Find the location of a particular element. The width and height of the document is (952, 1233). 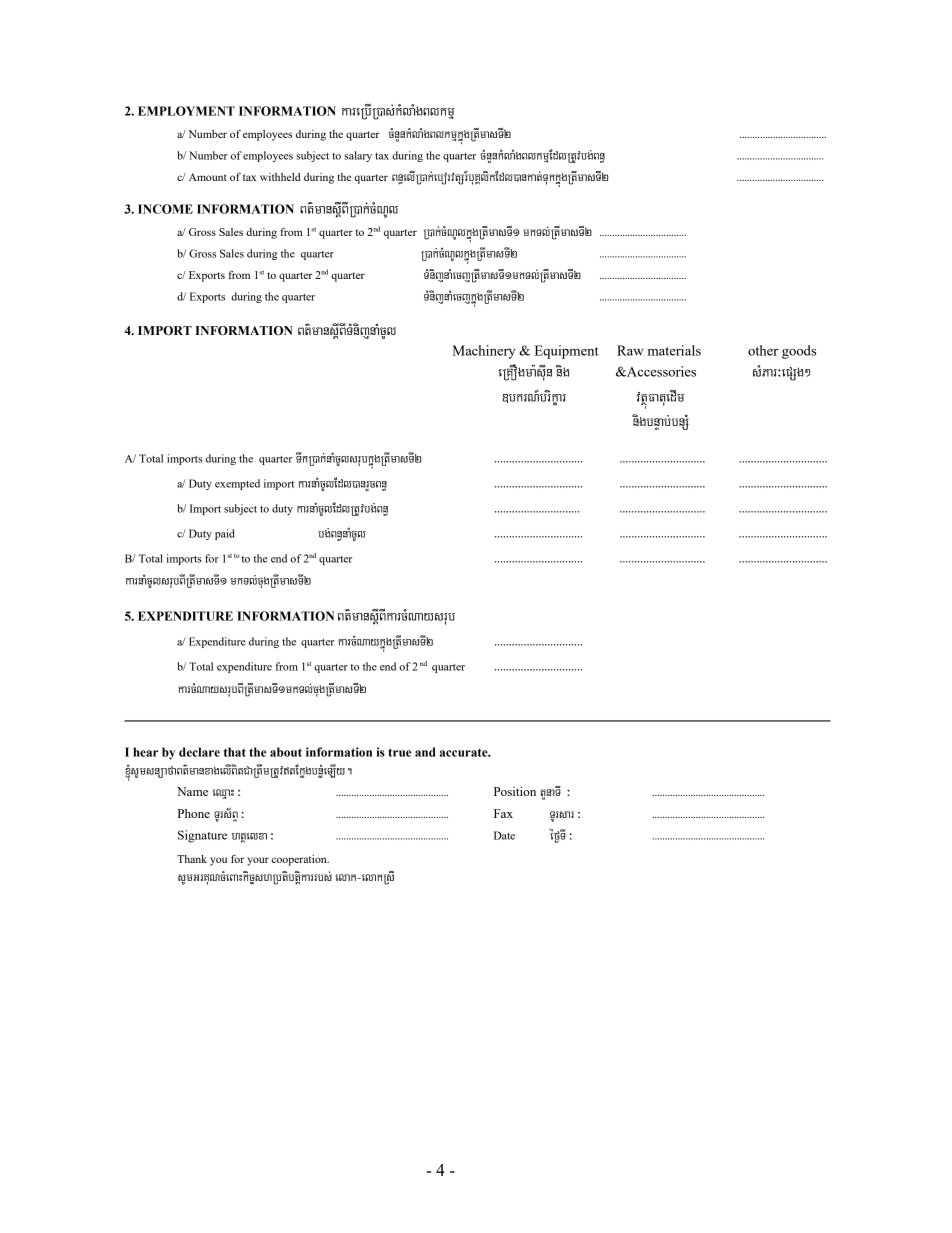

and is located at coordinates (425, 752).
